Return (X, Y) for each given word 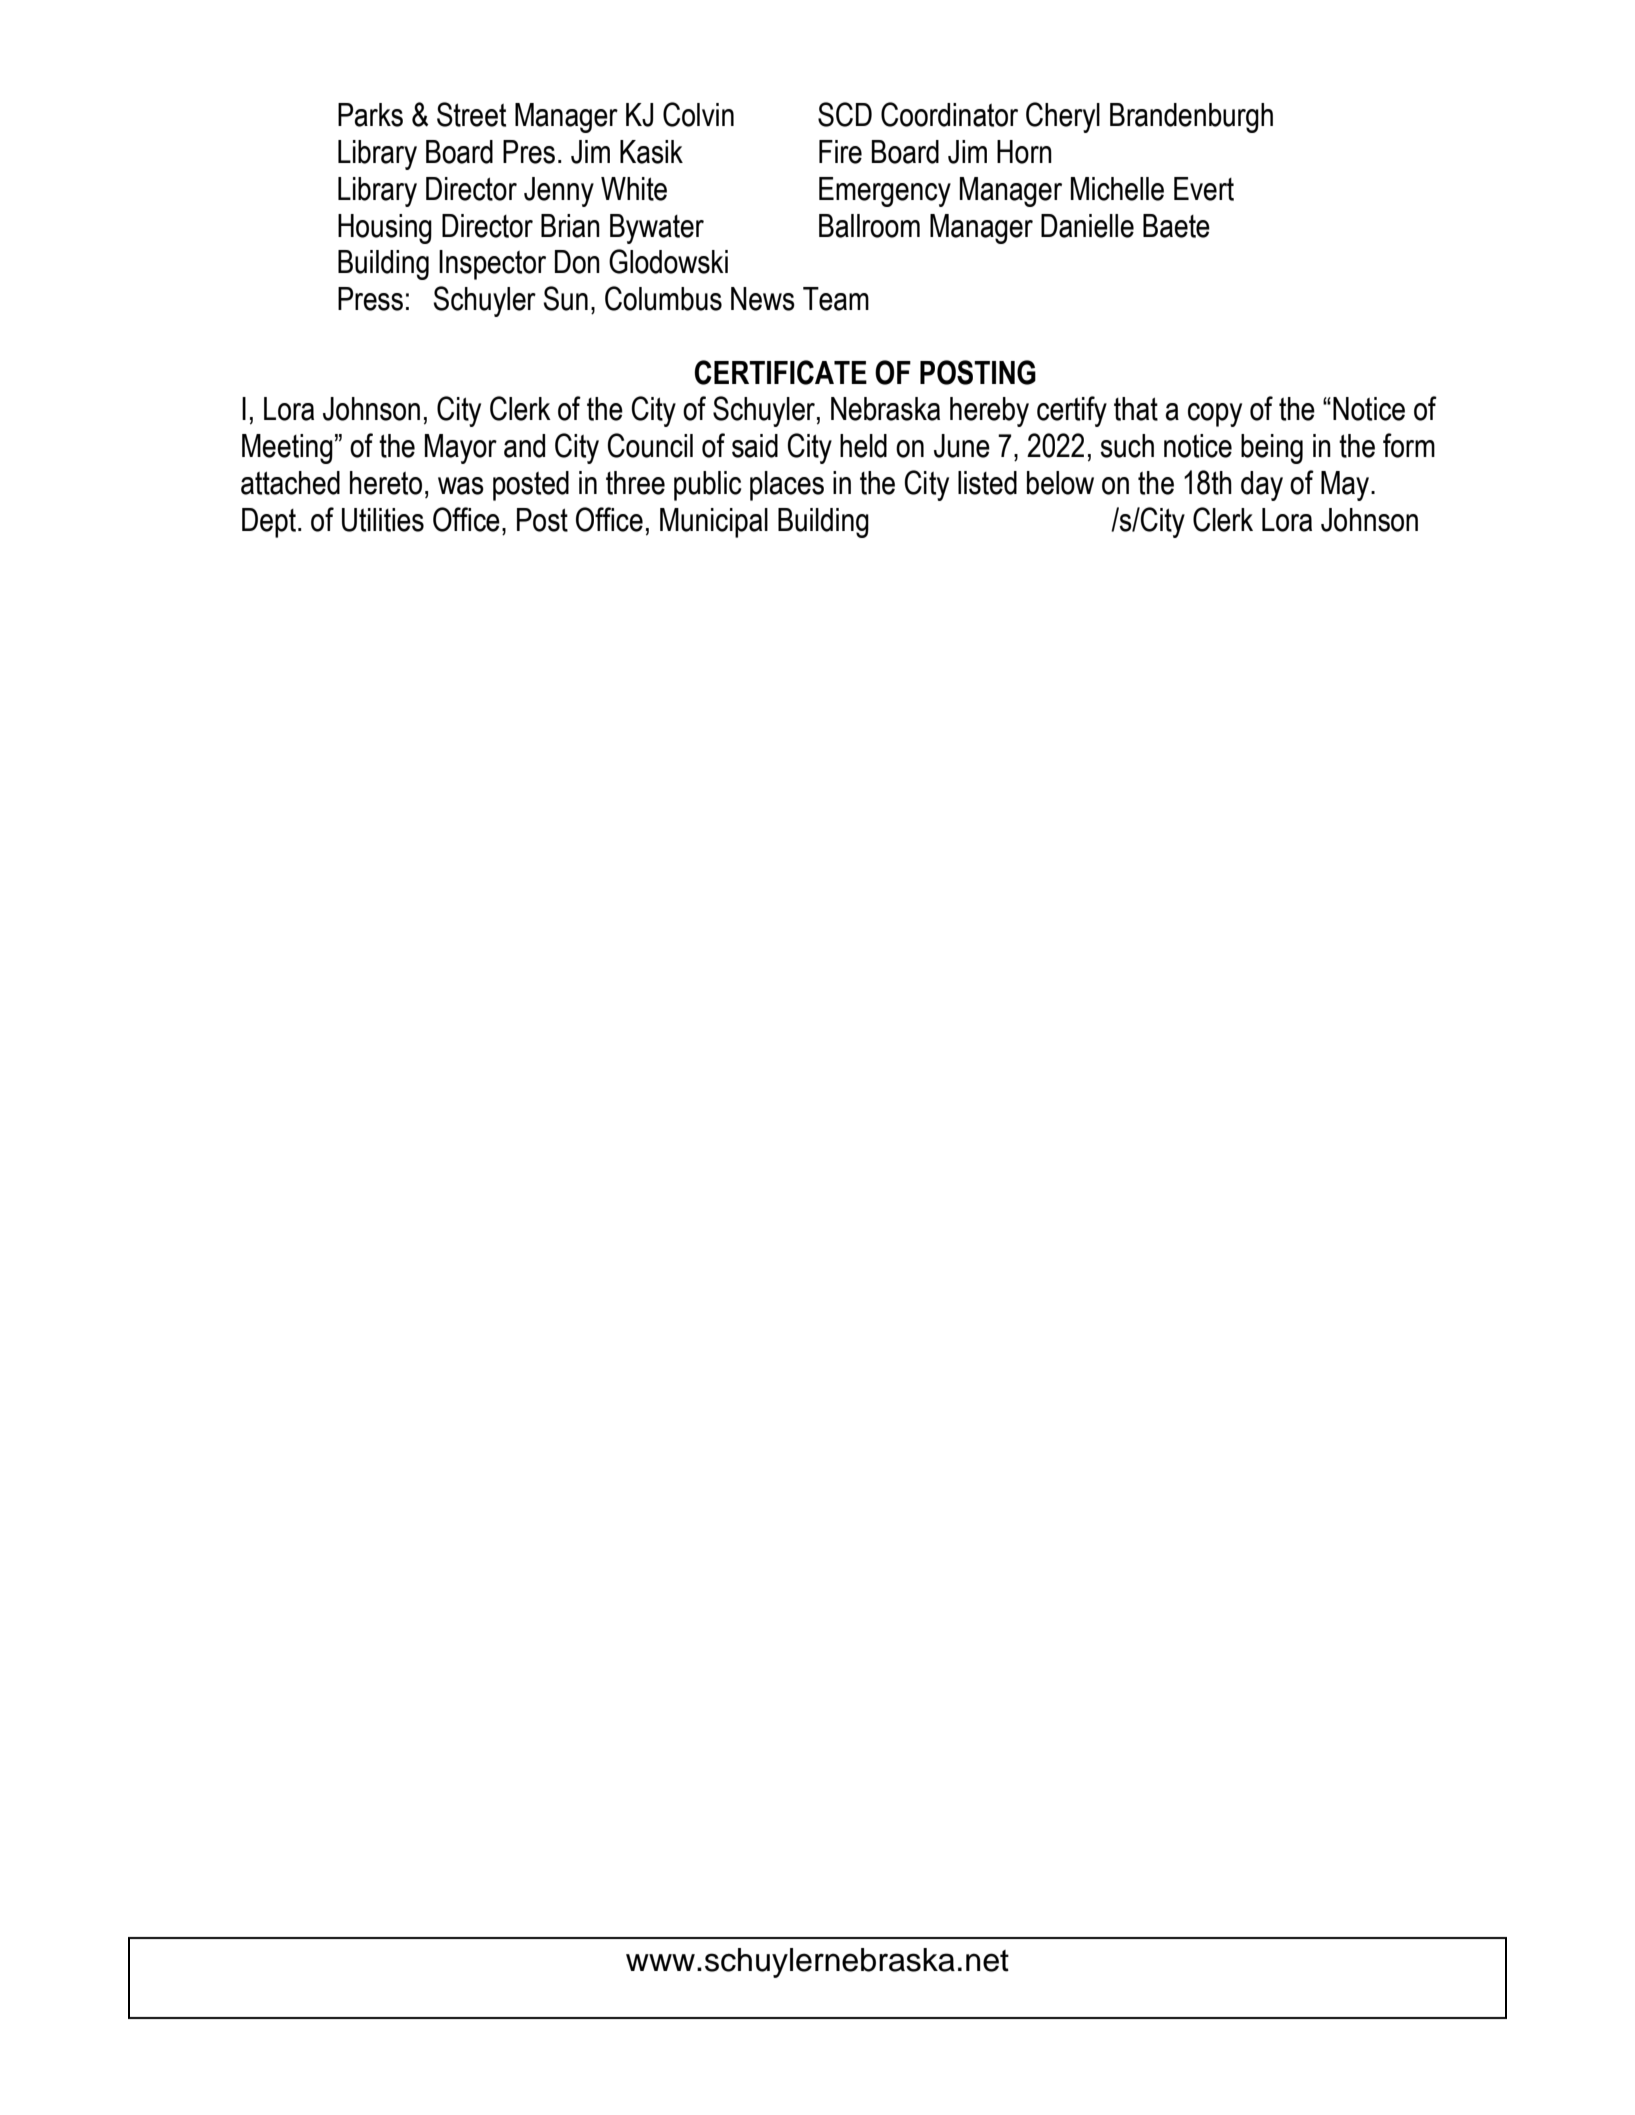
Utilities (383, 520)
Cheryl (1063, 117)
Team (836, 299)
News (763, 299)
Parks (370, 115)
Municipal (714, 523)
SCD (845, 114)
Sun (565, 298)
